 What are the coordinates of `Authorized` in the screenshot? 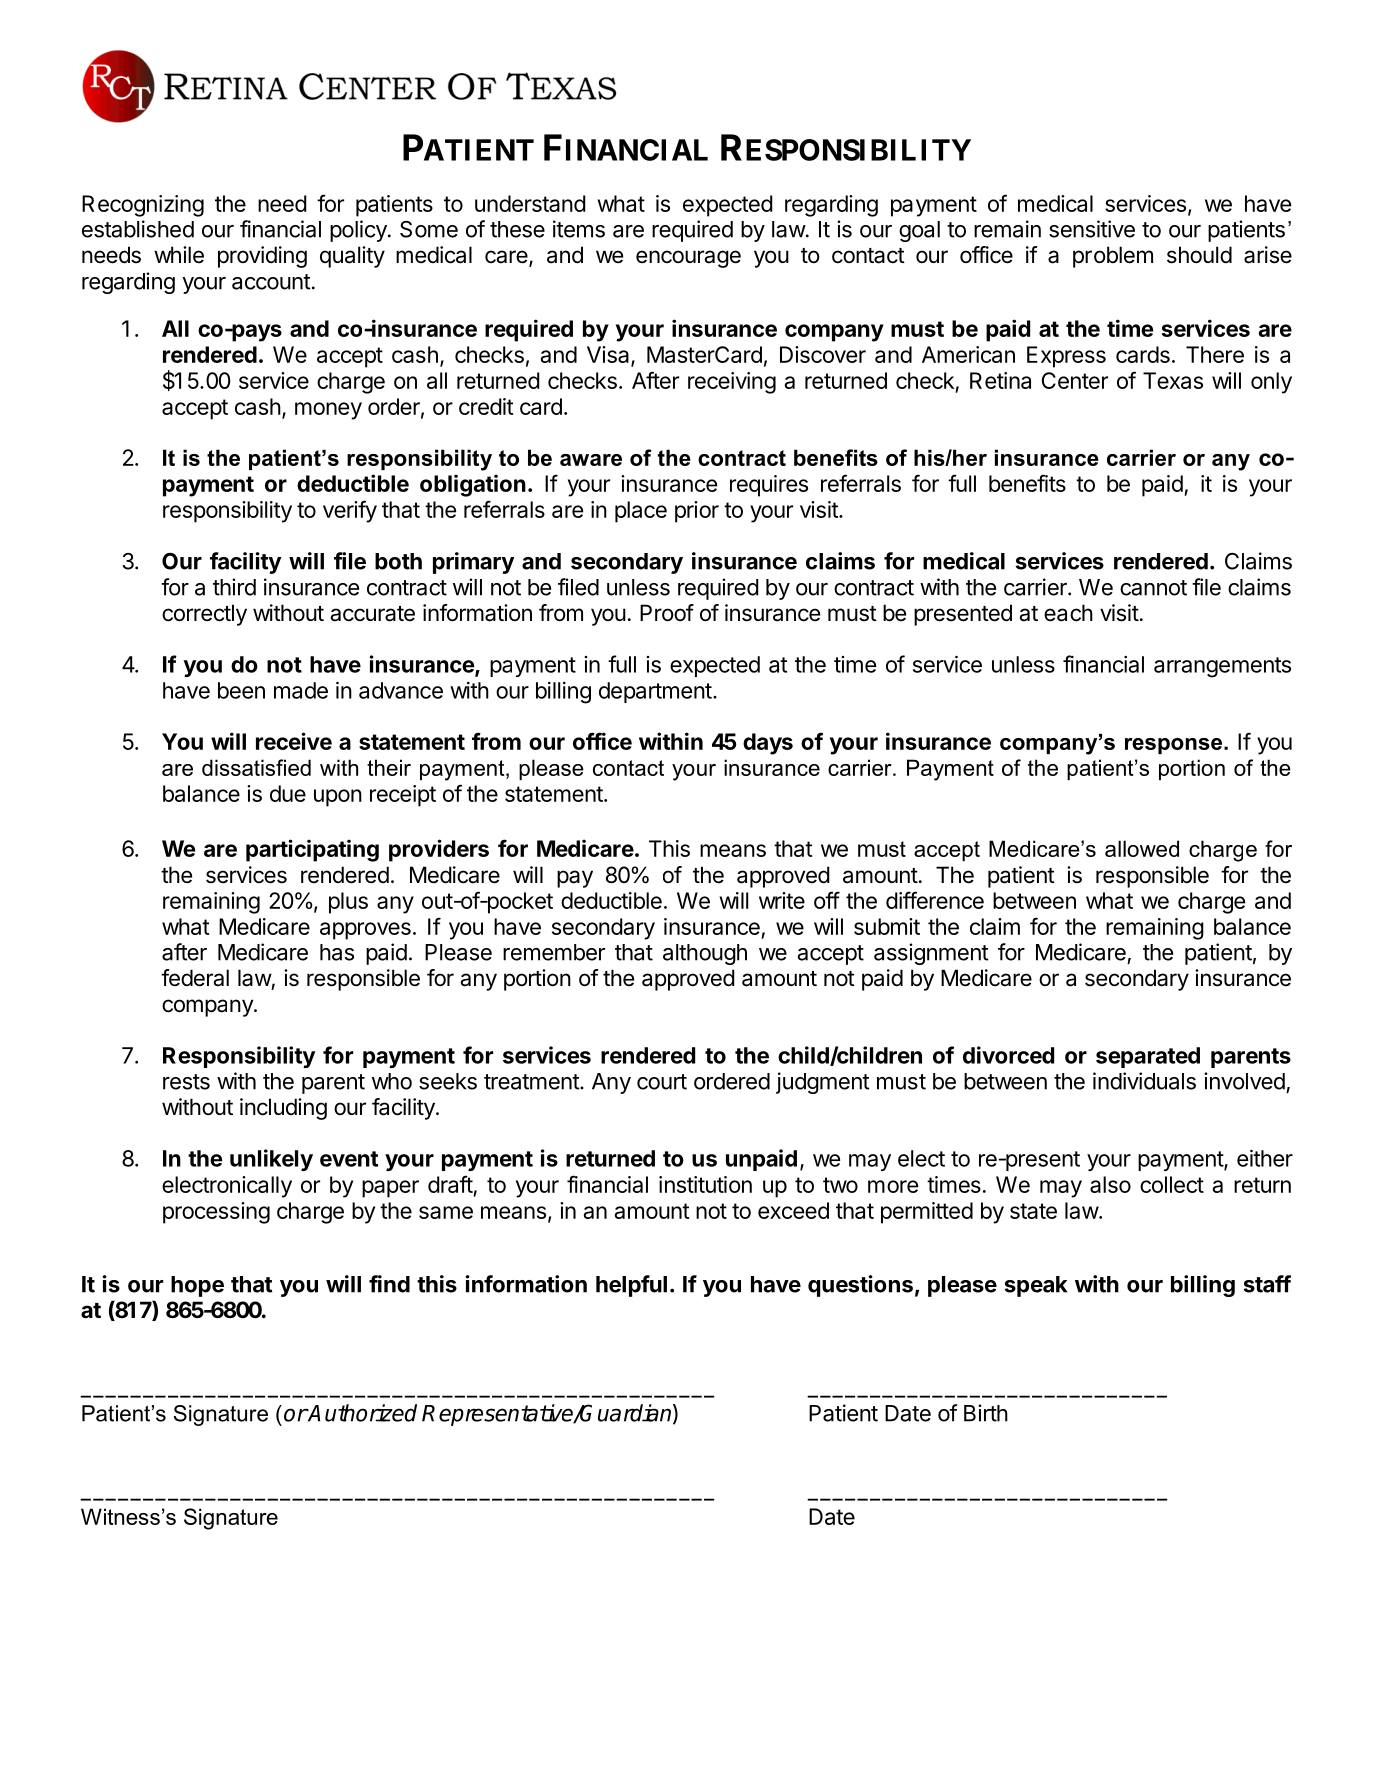 It's located at (362, 1413).
